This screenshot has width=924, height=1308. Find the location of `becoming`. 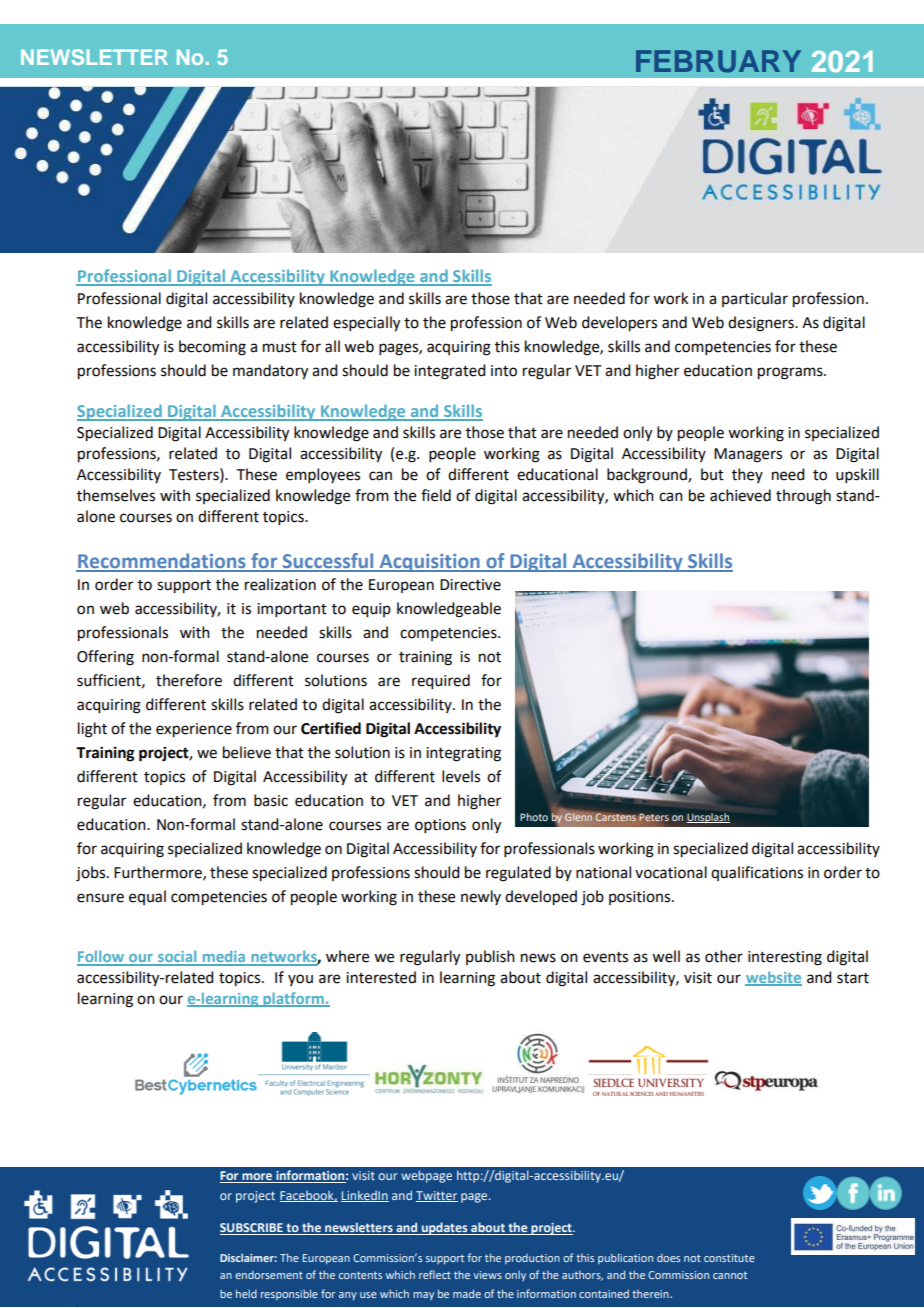

becoming is located at coordinates (212, 348).
